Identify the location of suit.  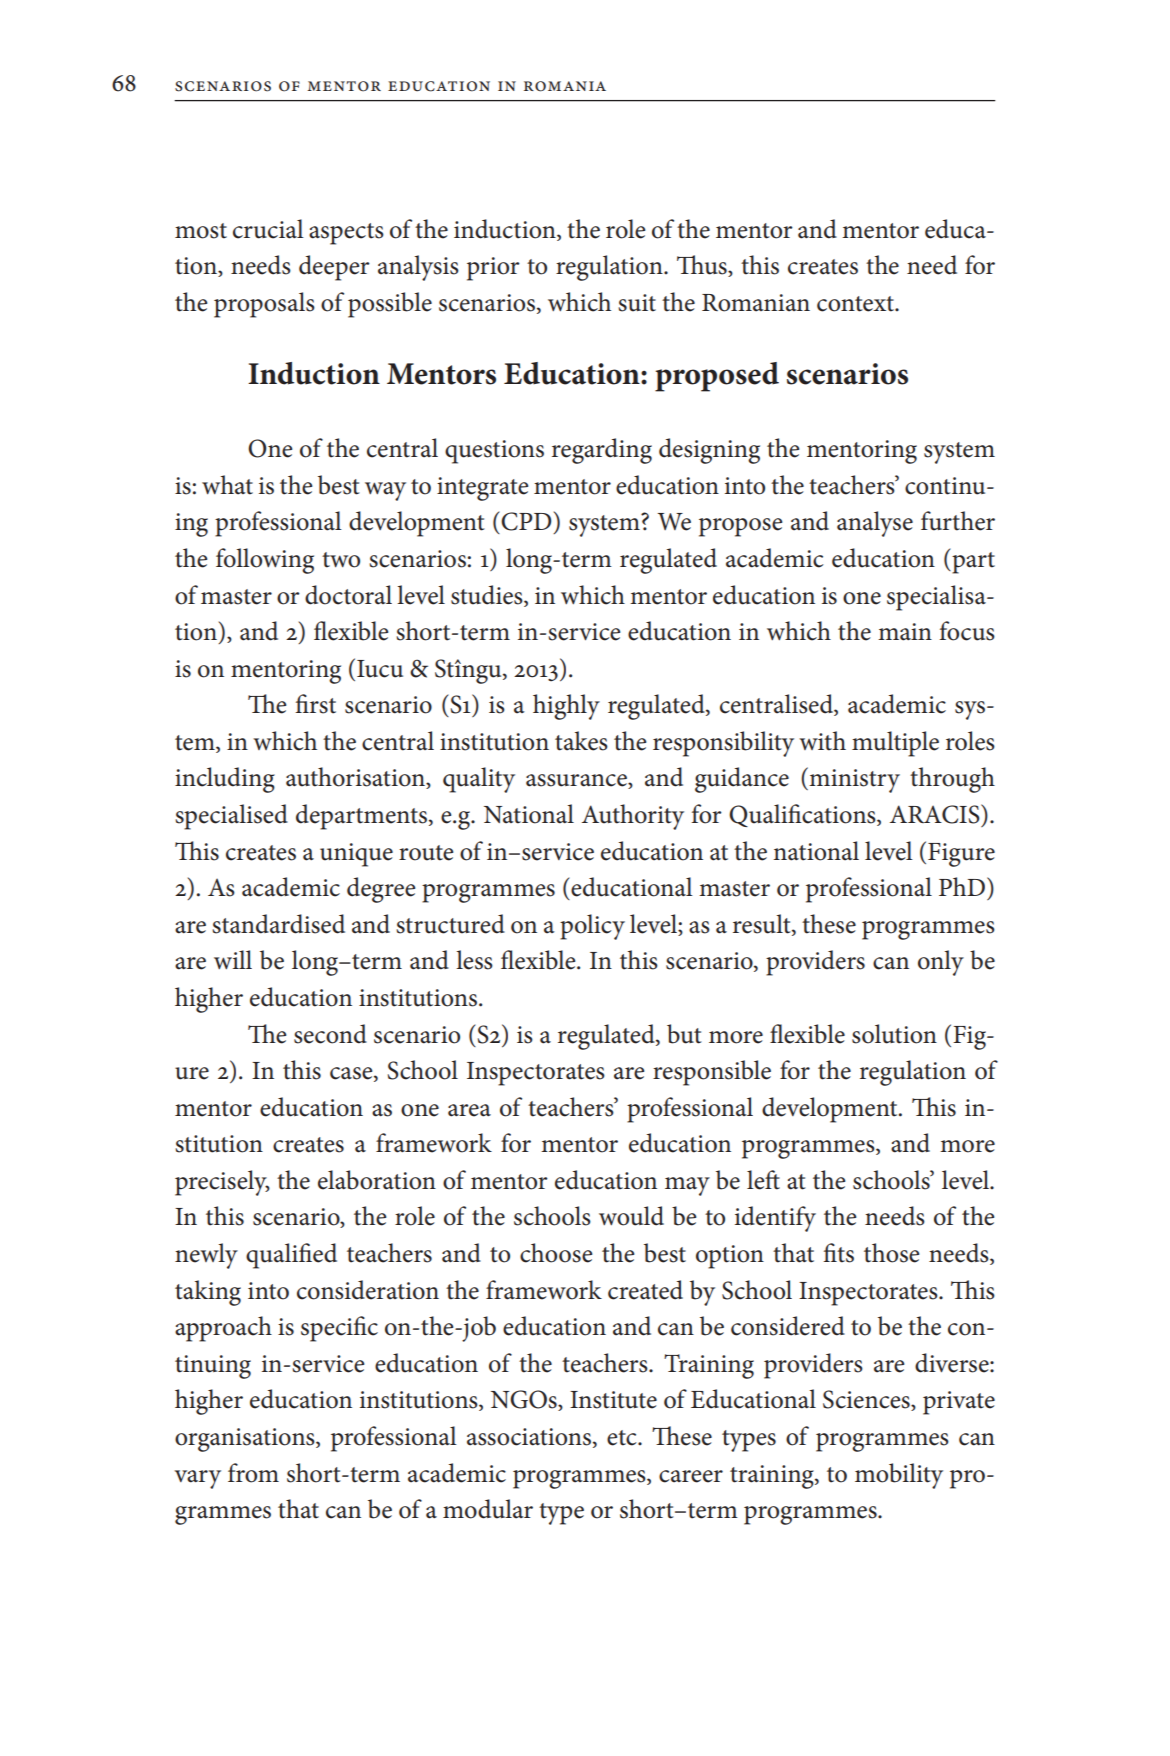
(637, 303).
